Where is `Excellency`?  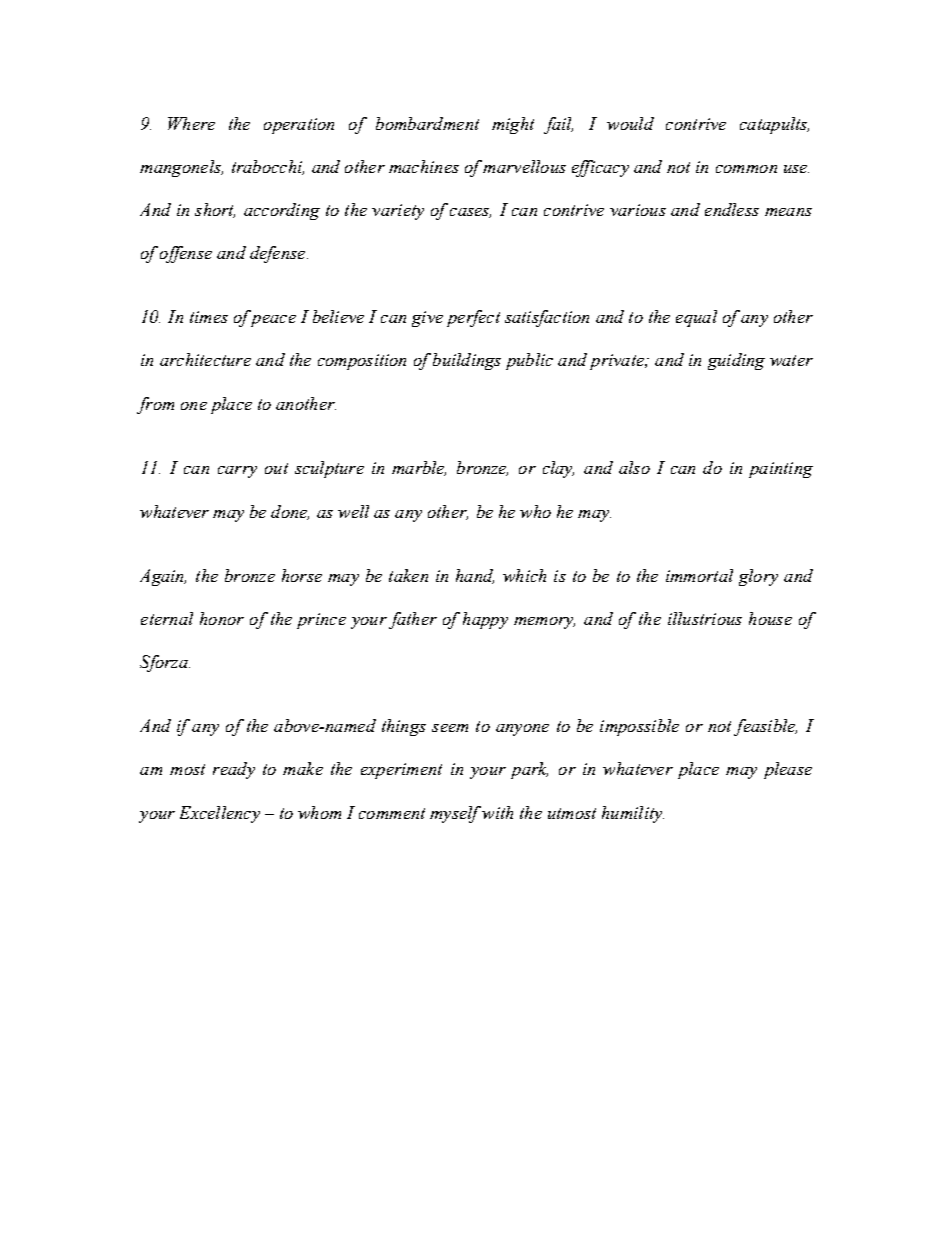 Excellency is located at coordinates (220, 814).
